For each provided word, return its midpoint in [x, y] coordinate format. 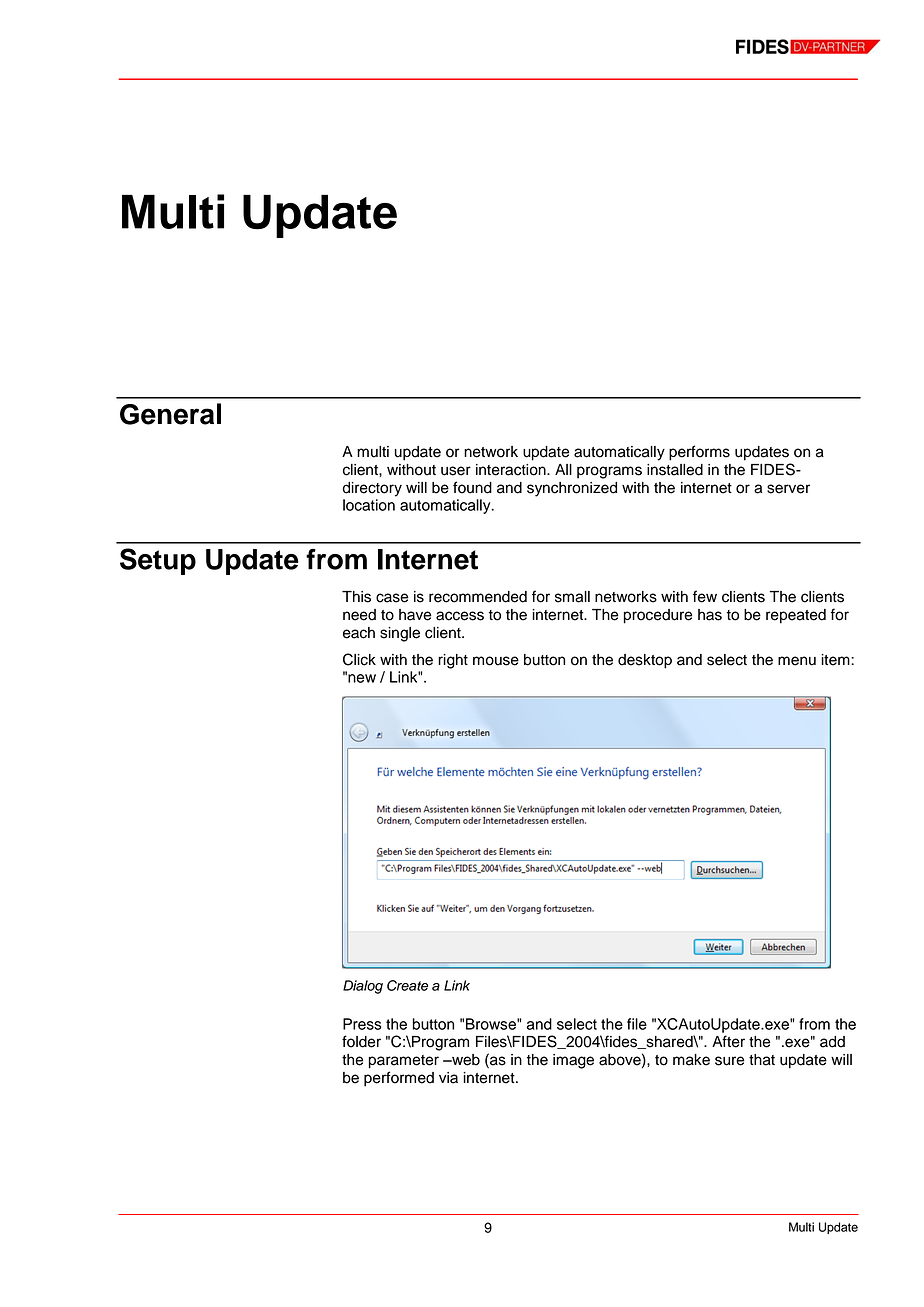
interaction [512, 470]
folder [361, 1041]
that [762, 1060]
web [465, 1060]
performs [699, 453]
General [170, 414]
